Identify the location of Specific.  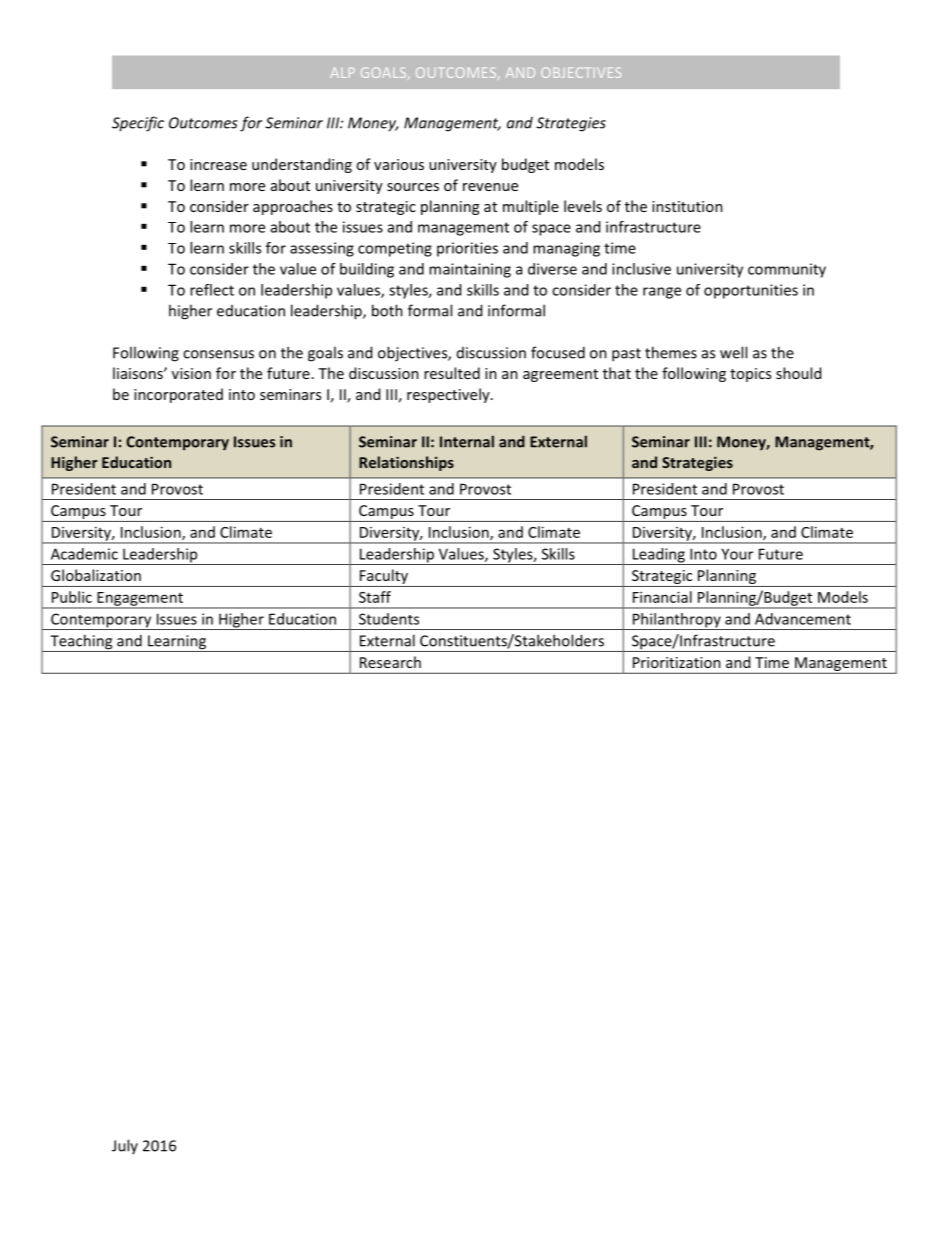
(138, 124).
